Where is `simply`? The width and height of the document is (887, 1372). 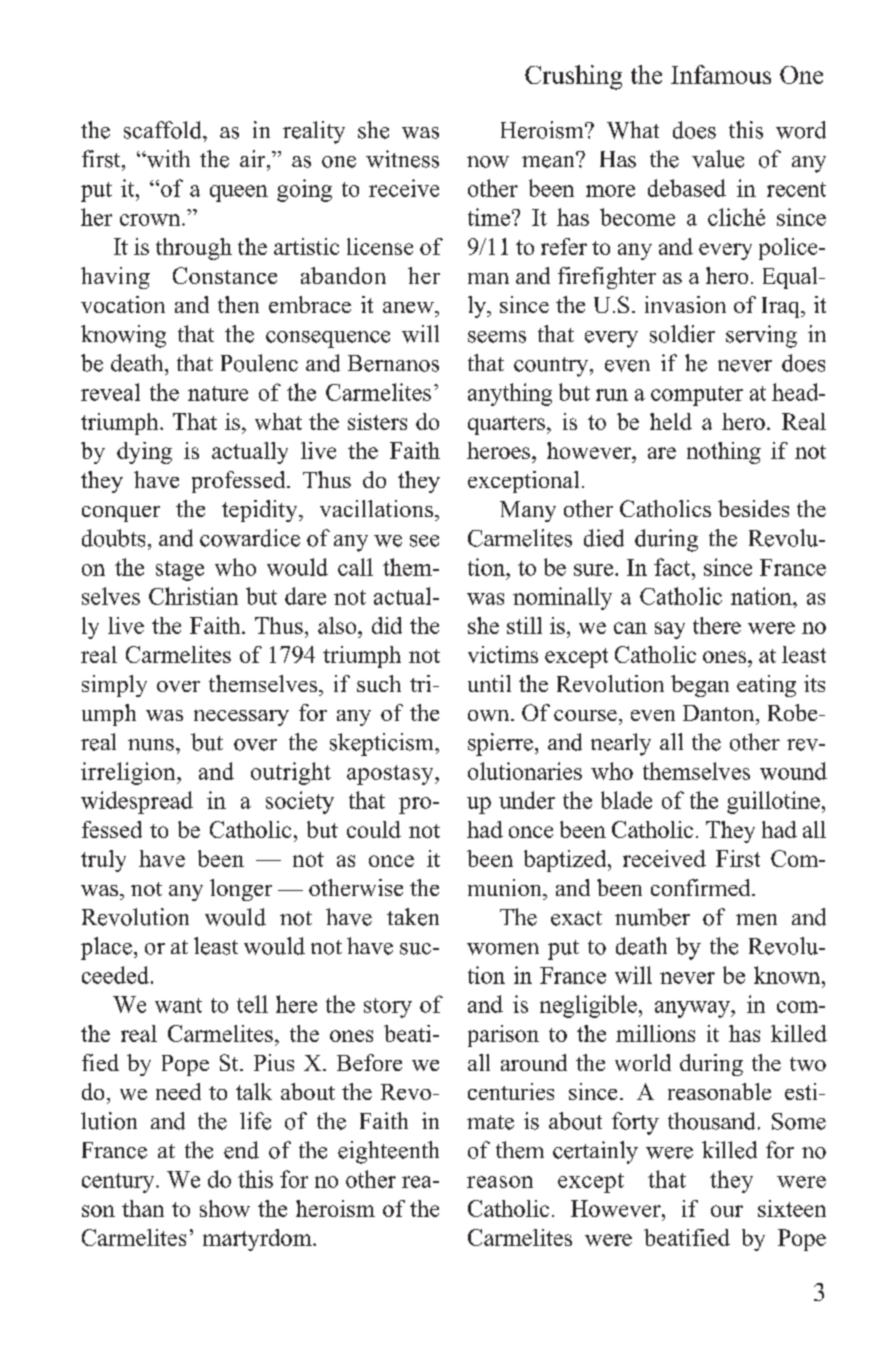
simply is located at coordinates (114, 686).
